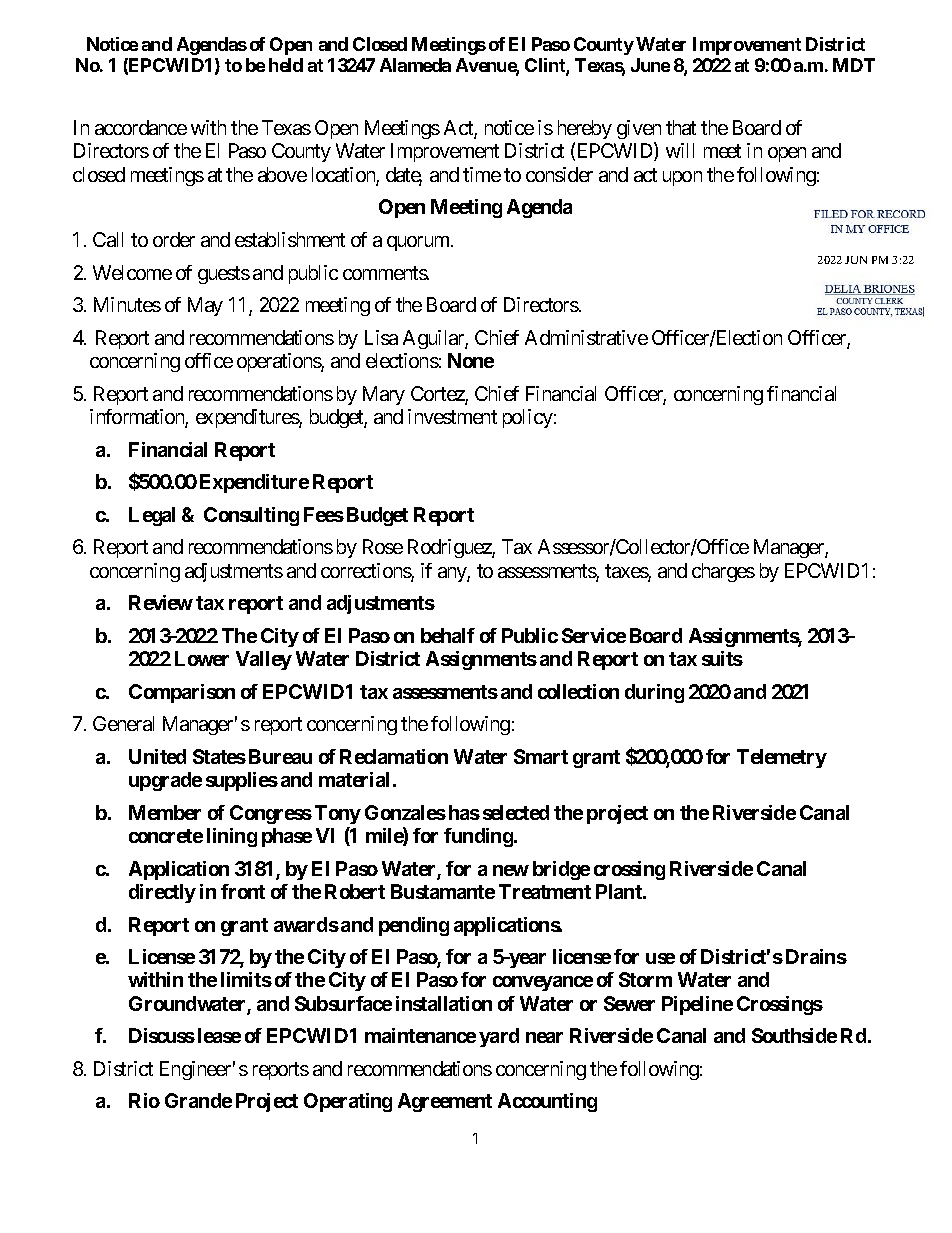 This screenshot has width=952, height=1233. I want to click on held, so click(286, 65).
